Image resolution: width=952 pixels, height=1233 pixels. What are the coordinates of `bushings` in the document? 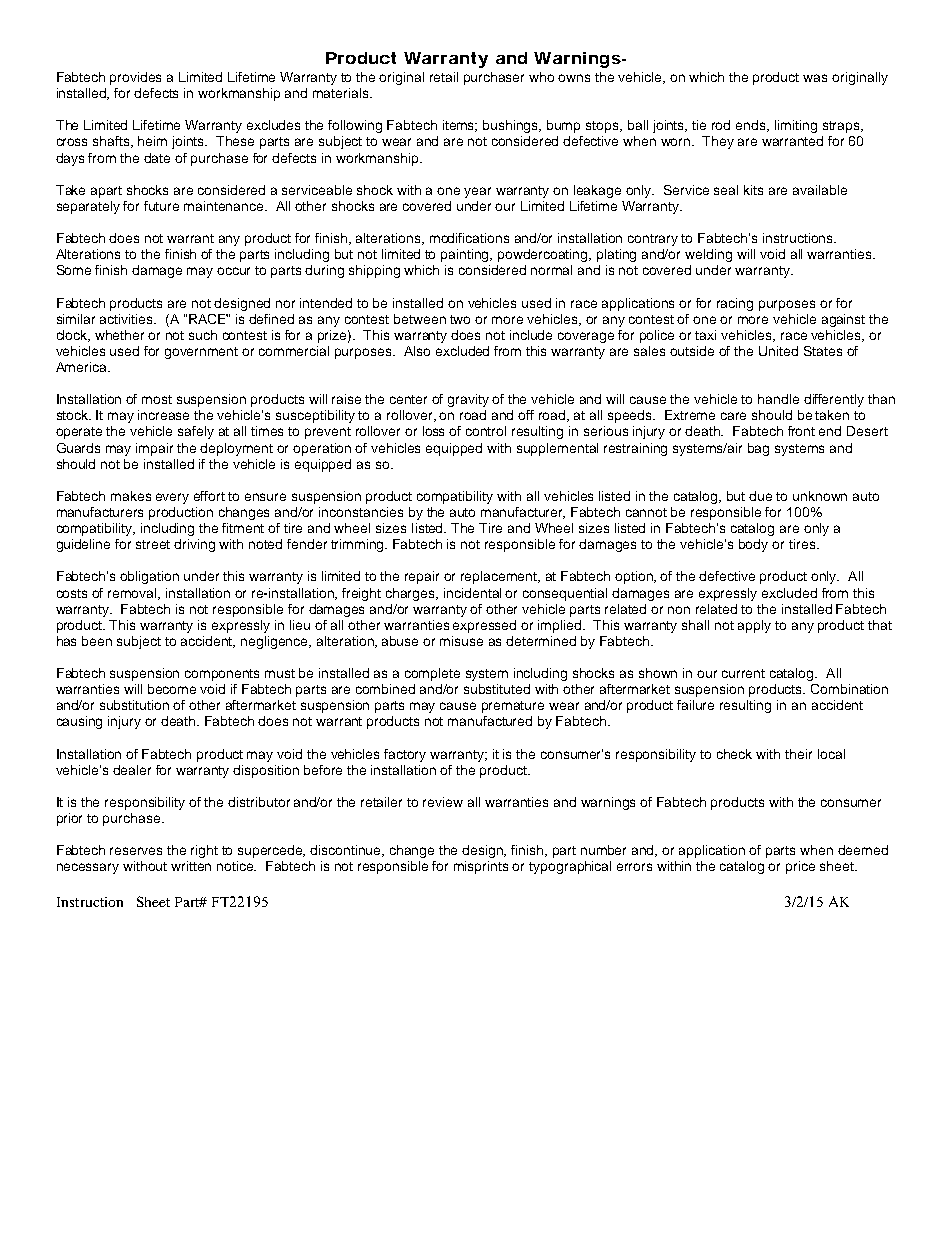 It's located at (512, 126).
